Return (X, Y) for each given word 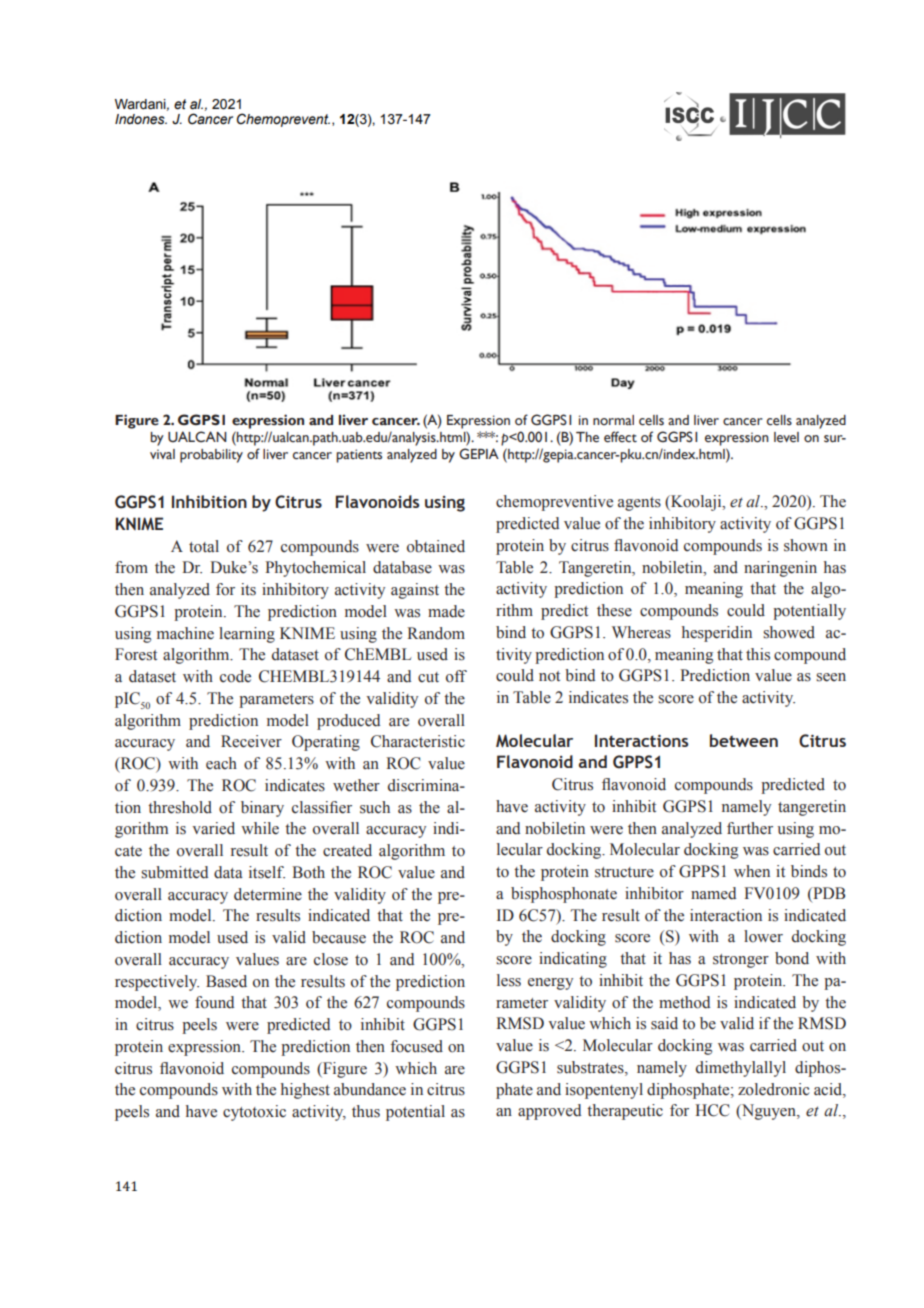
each (221, 763)
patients (359, 456)
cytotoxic (254, 1113)
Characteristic (418, 741)
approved (549, 1112)
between (744, 740)
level (786, 437)
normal (613, 420)
